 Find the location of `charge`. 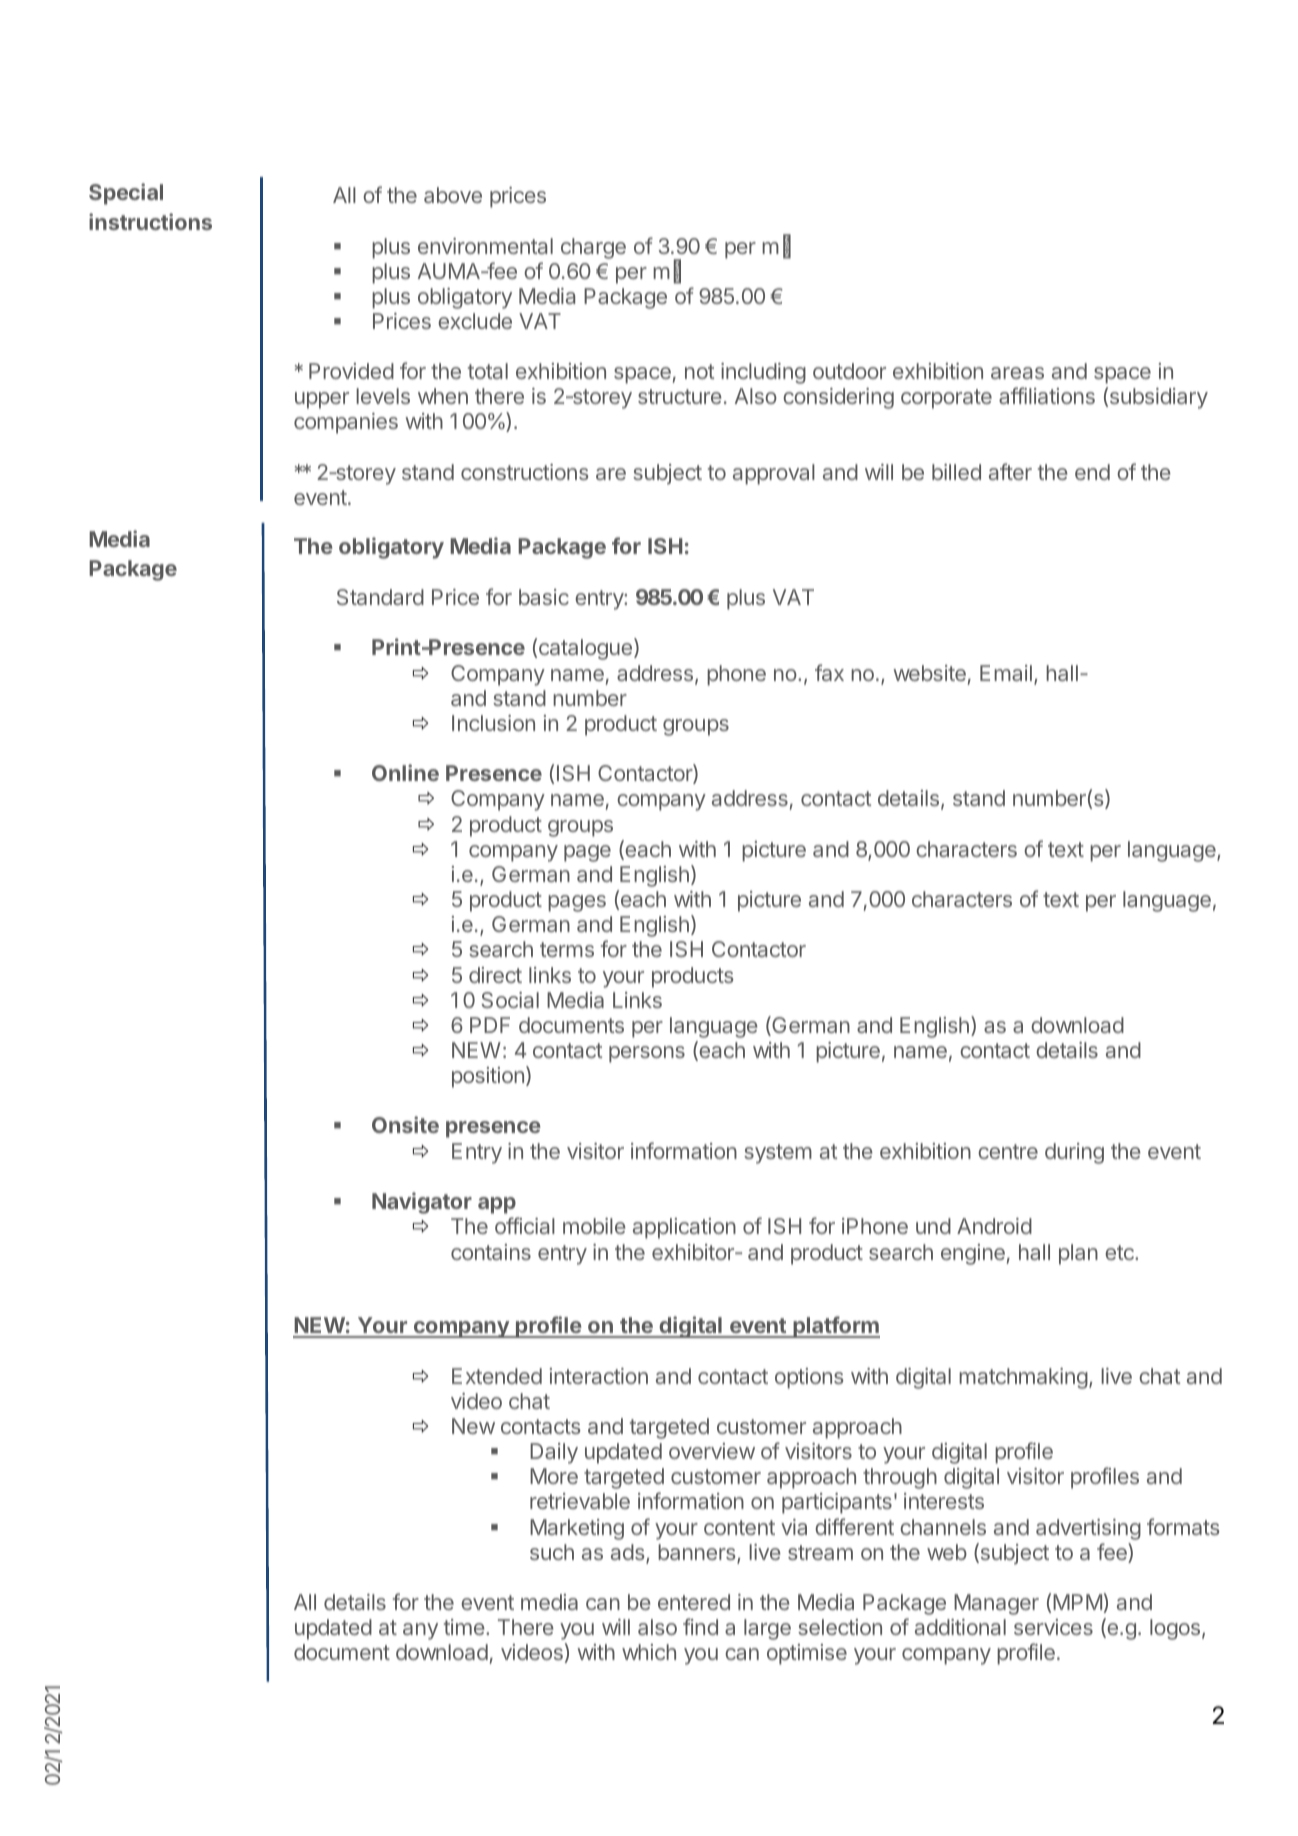

charge is located at coordinates (593, 248).
